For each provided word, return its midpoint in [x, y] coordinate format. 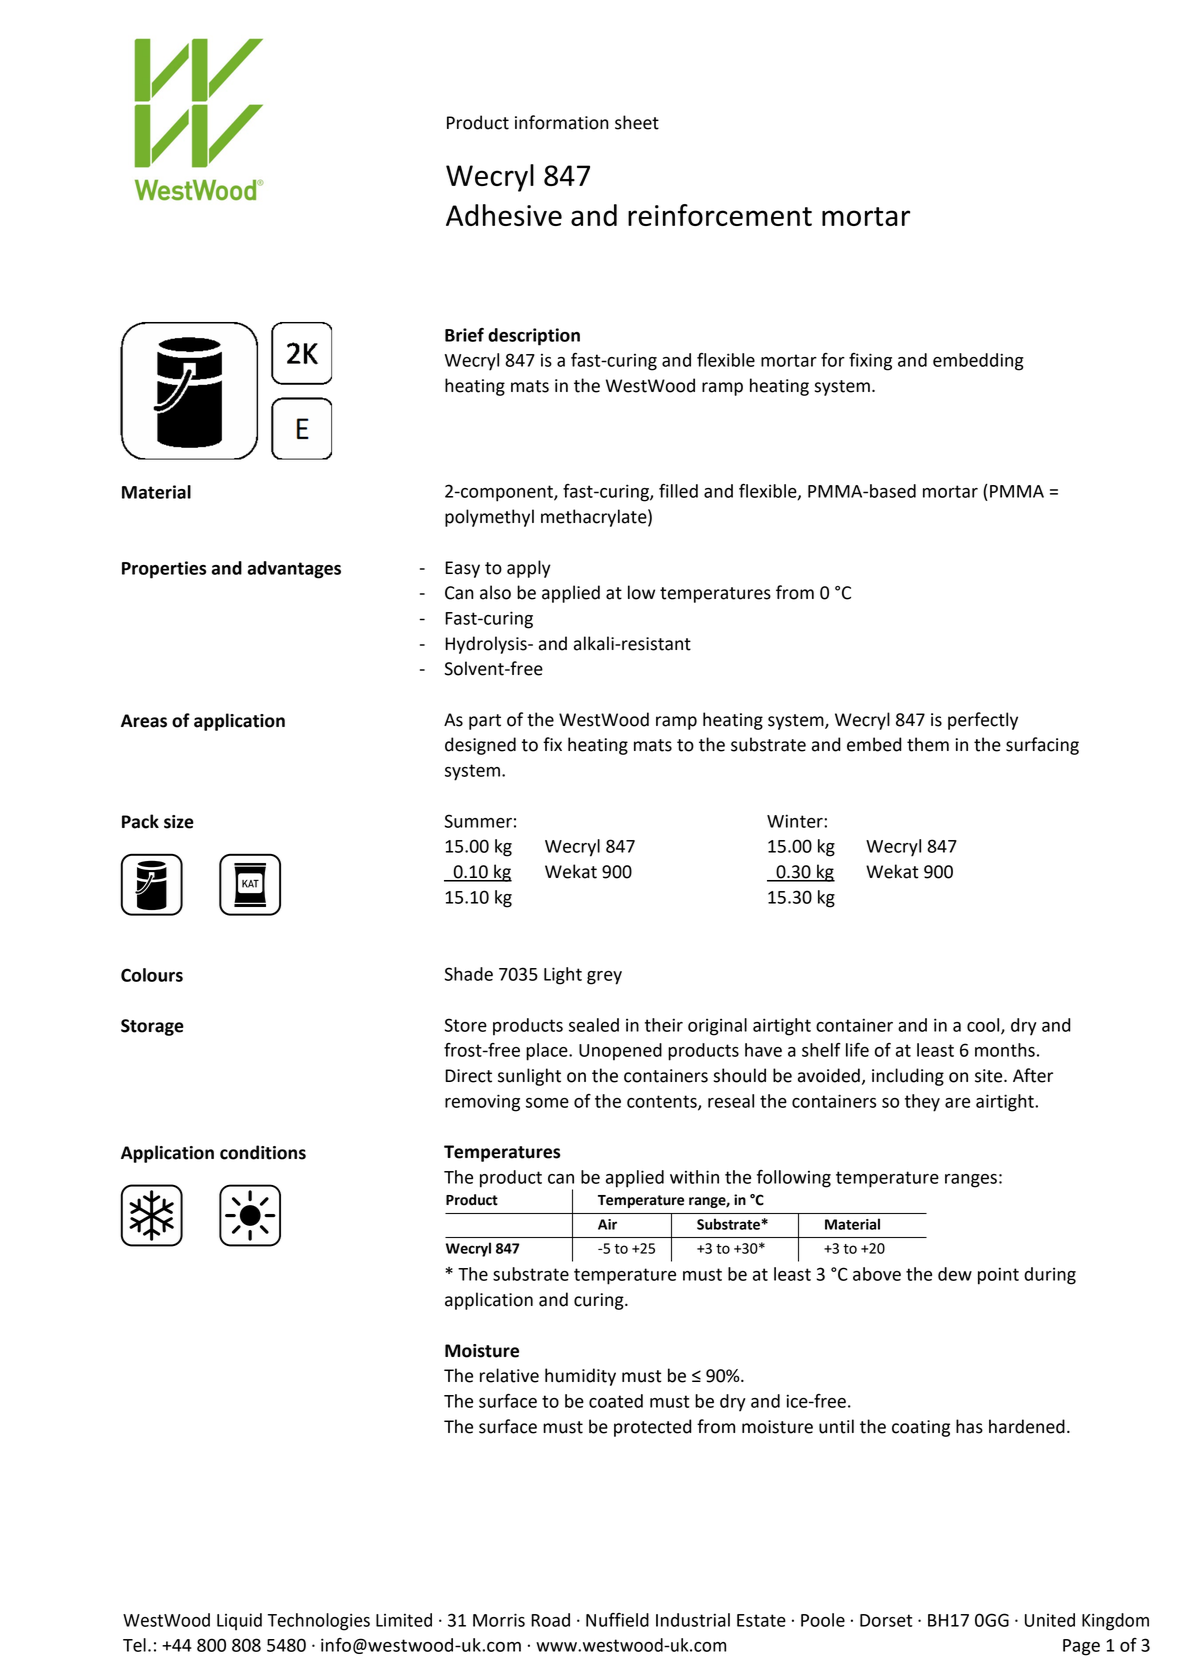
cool [984, 1026]
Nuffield [617, 1620]
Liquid [239, 1621]
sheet [637, 122]
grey [604, 978]
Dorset [886, 1620]
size [179, 822]
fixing [870, 362]
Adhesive [504, 215]
